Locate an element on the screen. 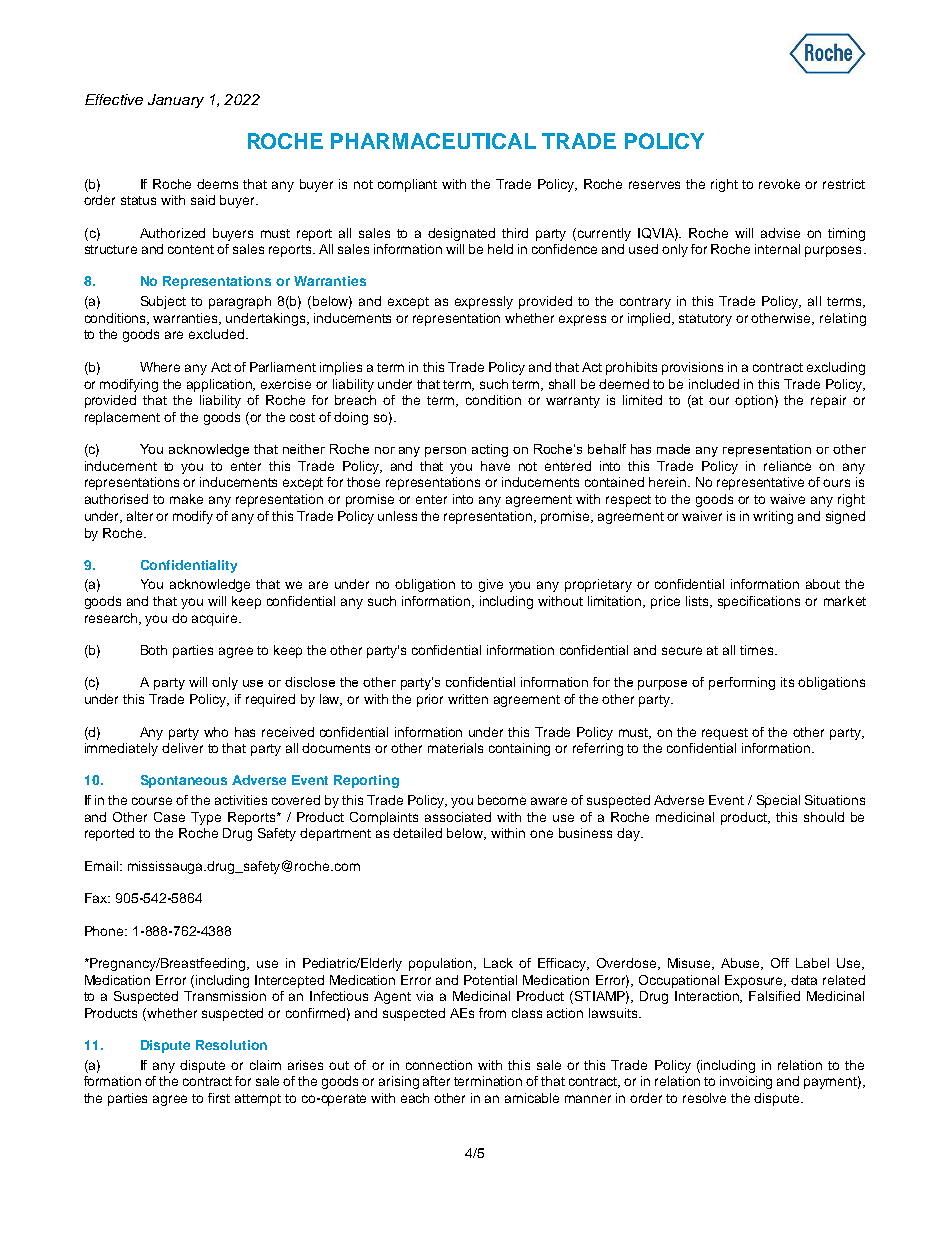 The width and height of the screenshot is (952, 1233). revoke is located at coordinates (779, 184).
